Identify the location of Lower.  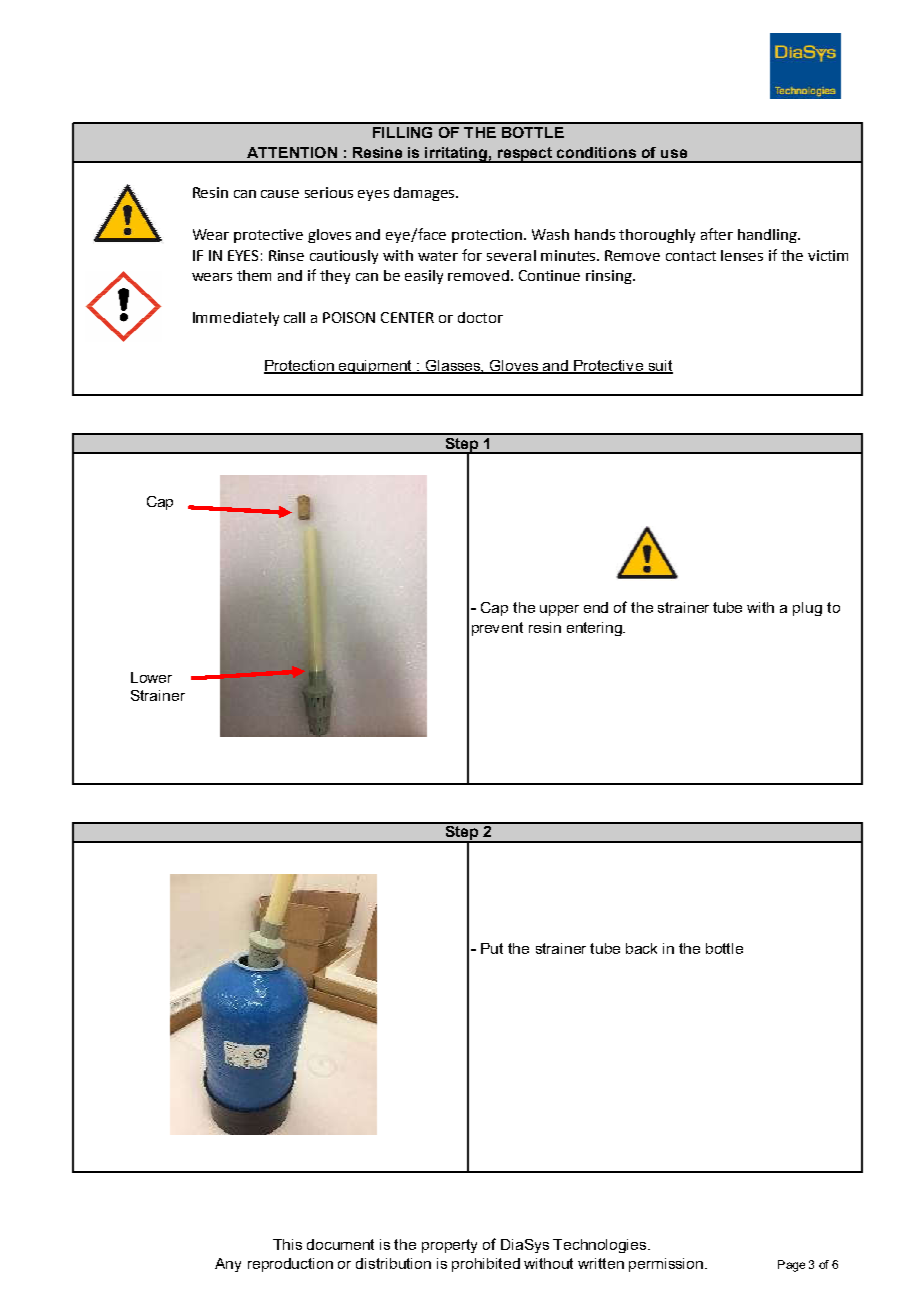
(151, 677).
